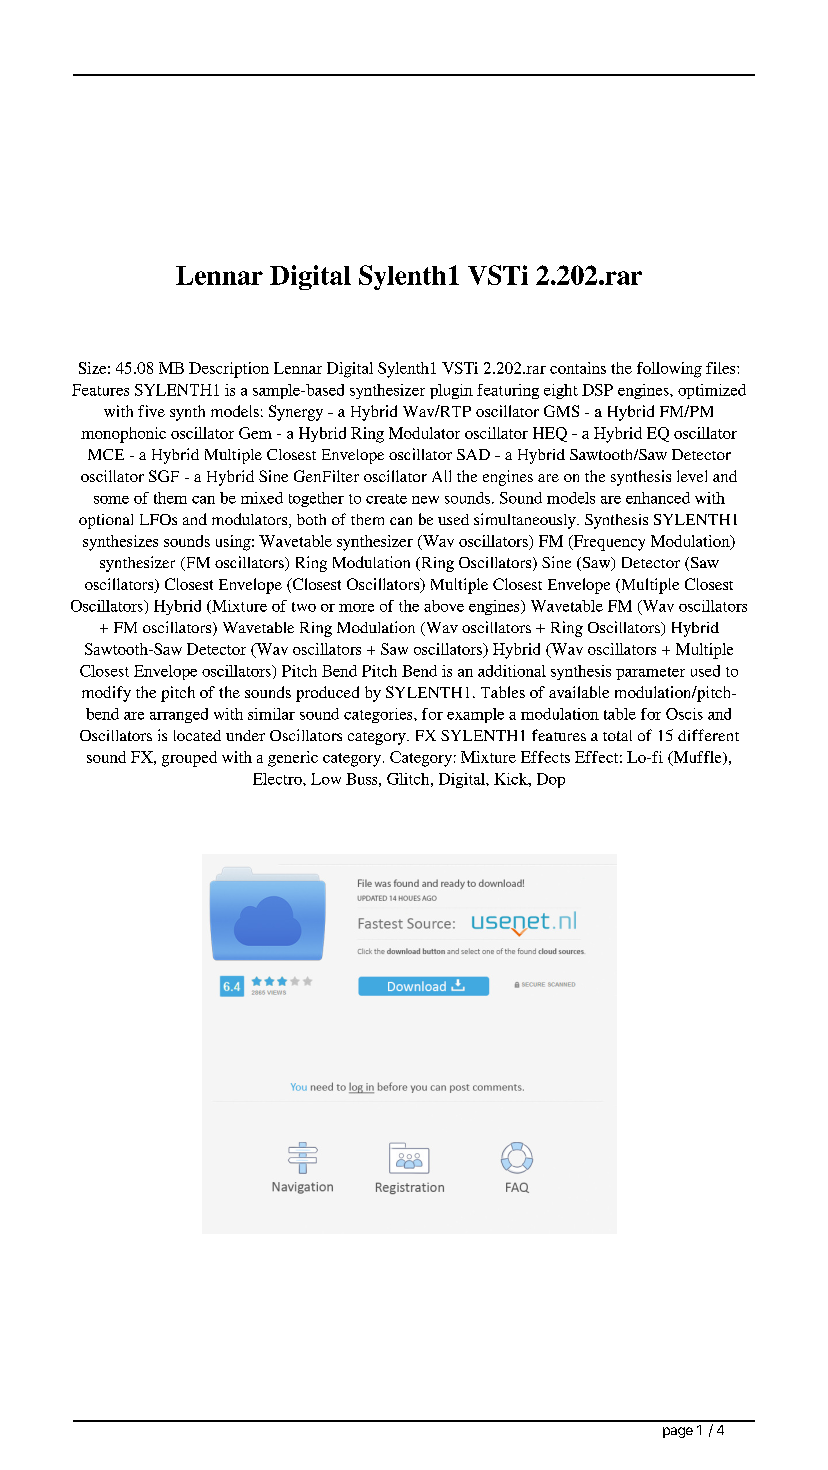 This page has height=1470, width=828. I want to click on Muffle, so click(697, 758).
